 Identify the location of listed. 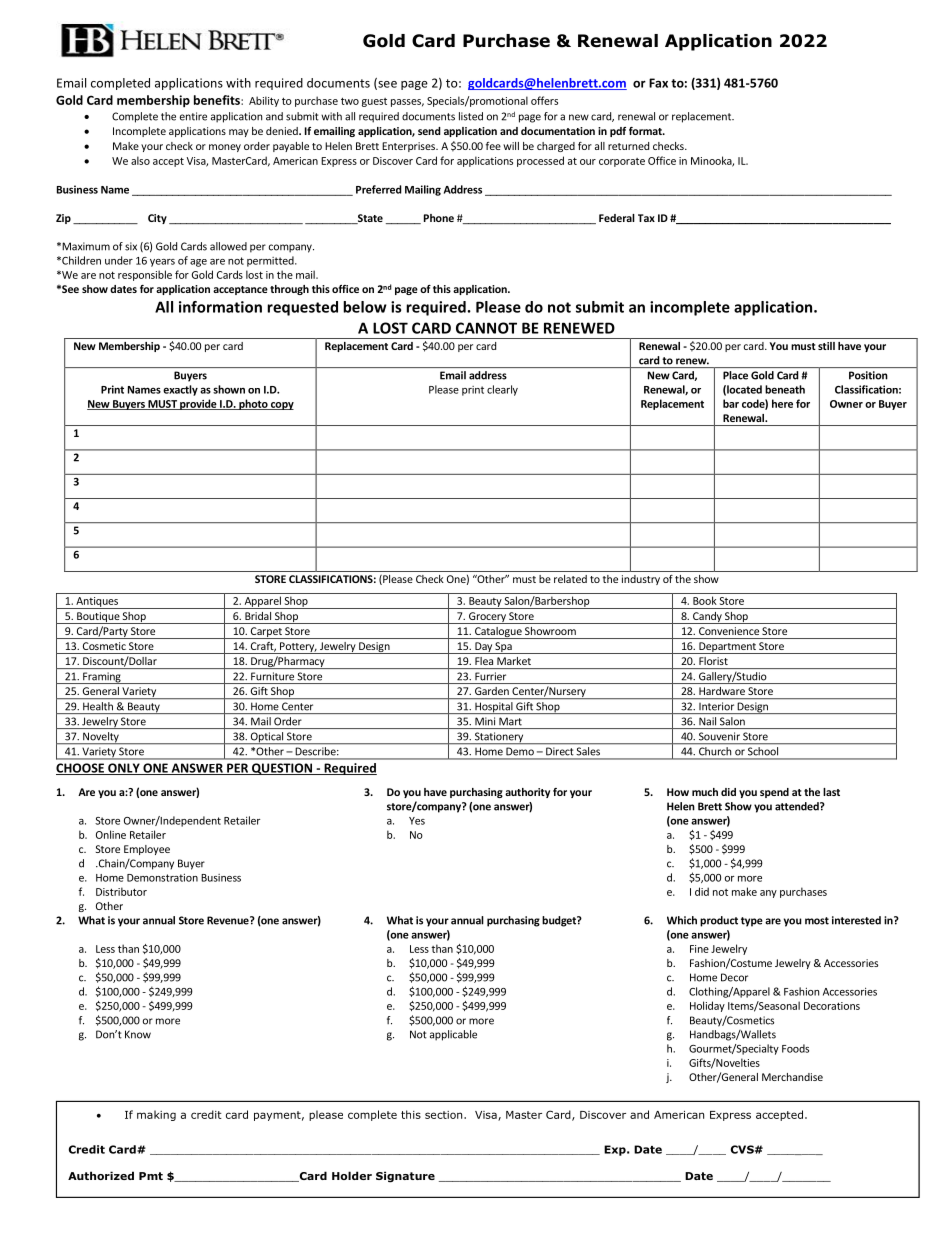
(471, 116).
